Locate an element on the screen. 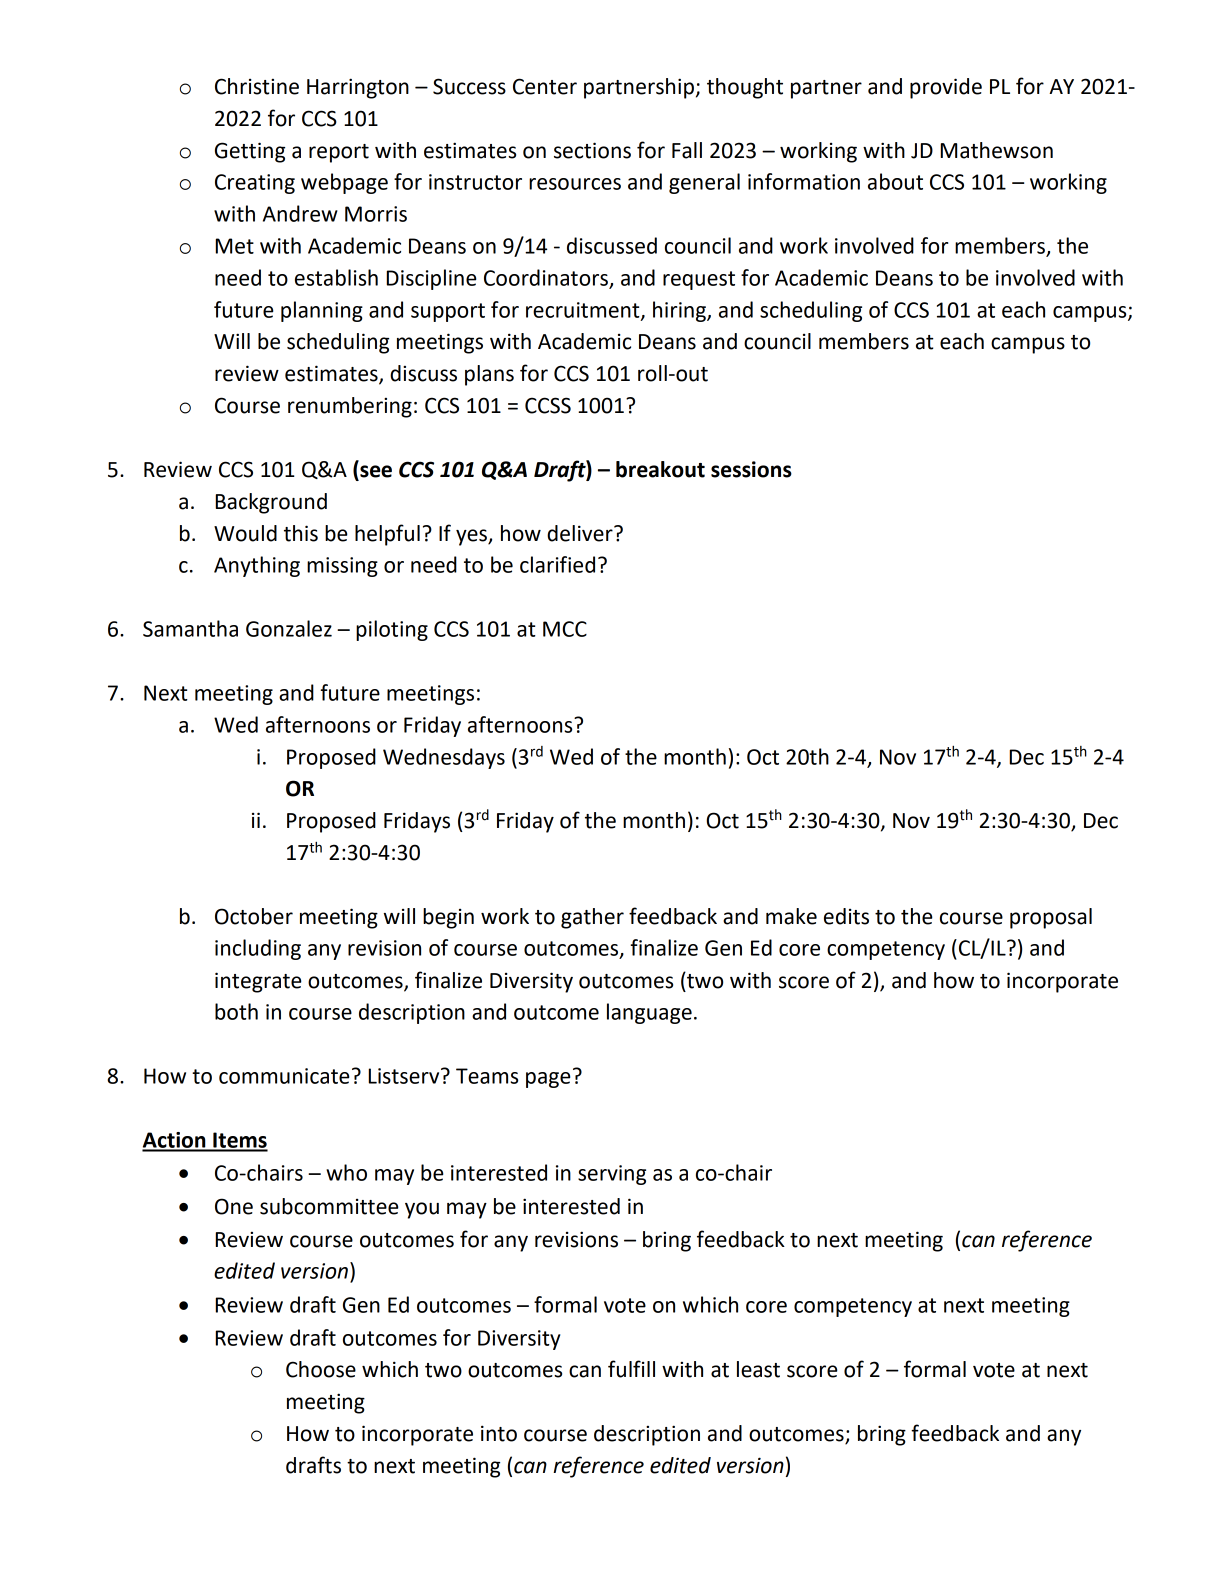  fulfill is located at coordinates (631, 1369).
